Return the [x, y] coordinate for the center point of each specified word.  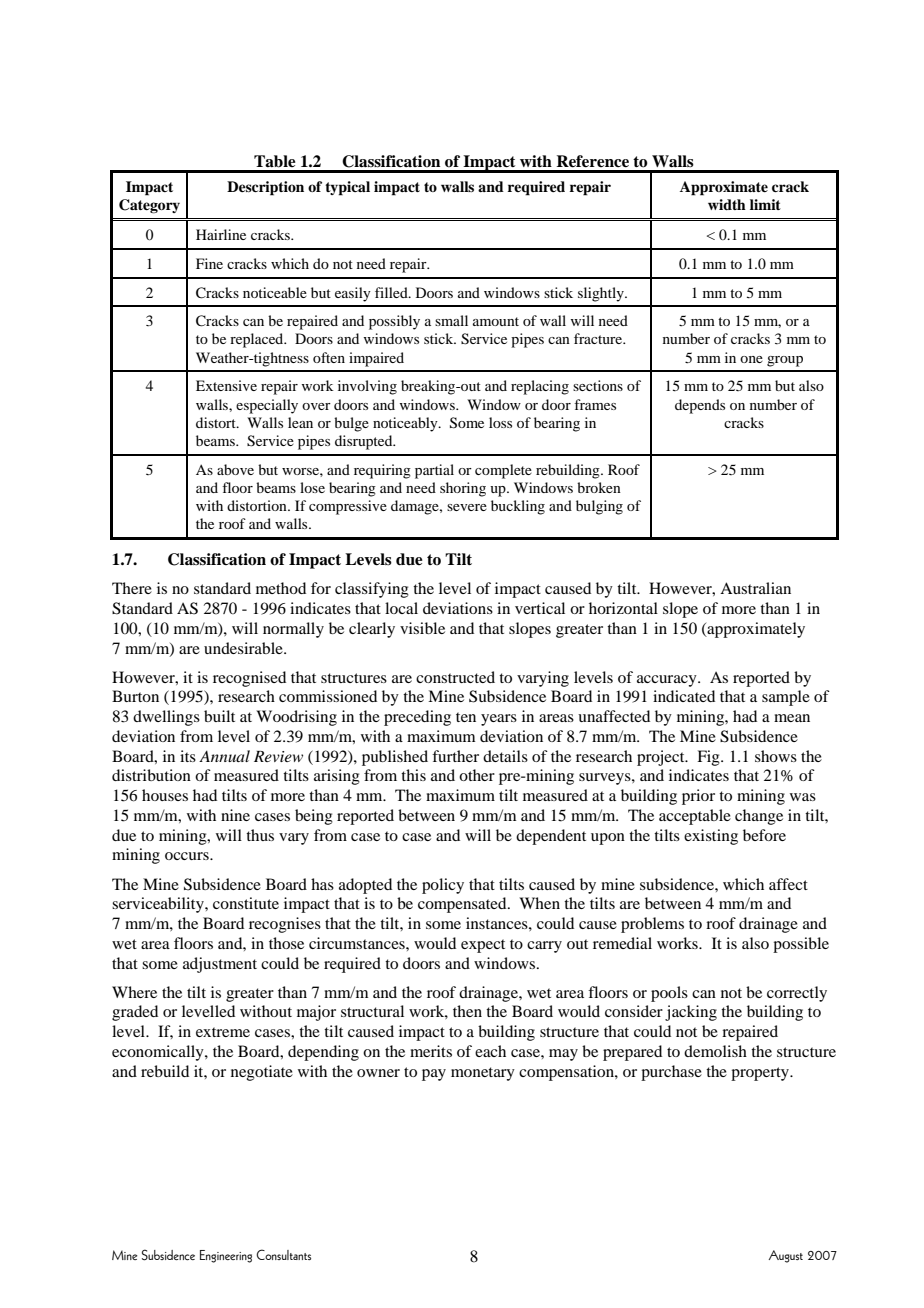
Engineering [226, 1256]
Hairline [221, 234]
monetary [483, 1074]
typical [347, 188]
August [785, 1256]
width [727, 204]
